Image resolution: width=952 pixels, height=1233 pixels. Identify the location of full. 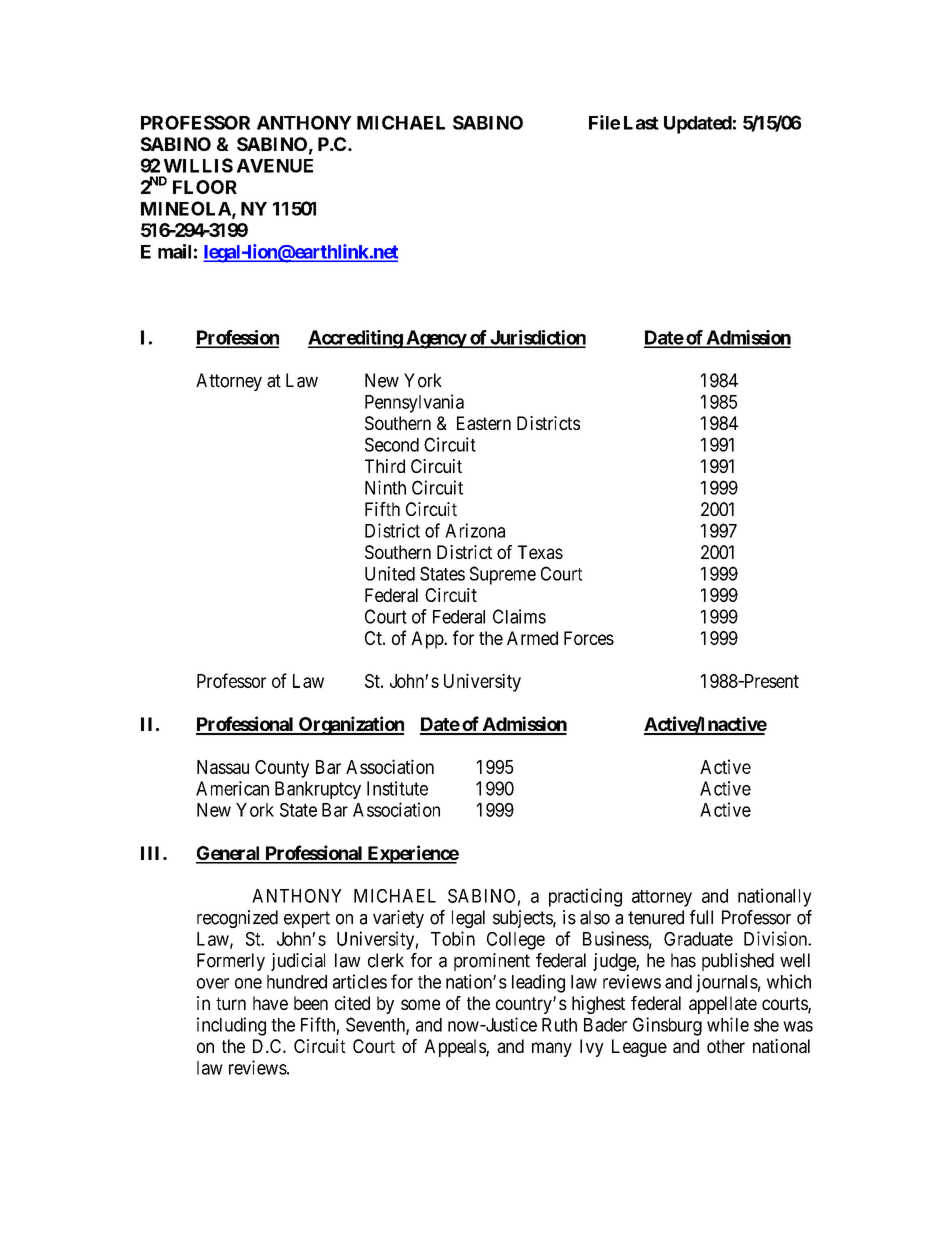
(701, 917).
